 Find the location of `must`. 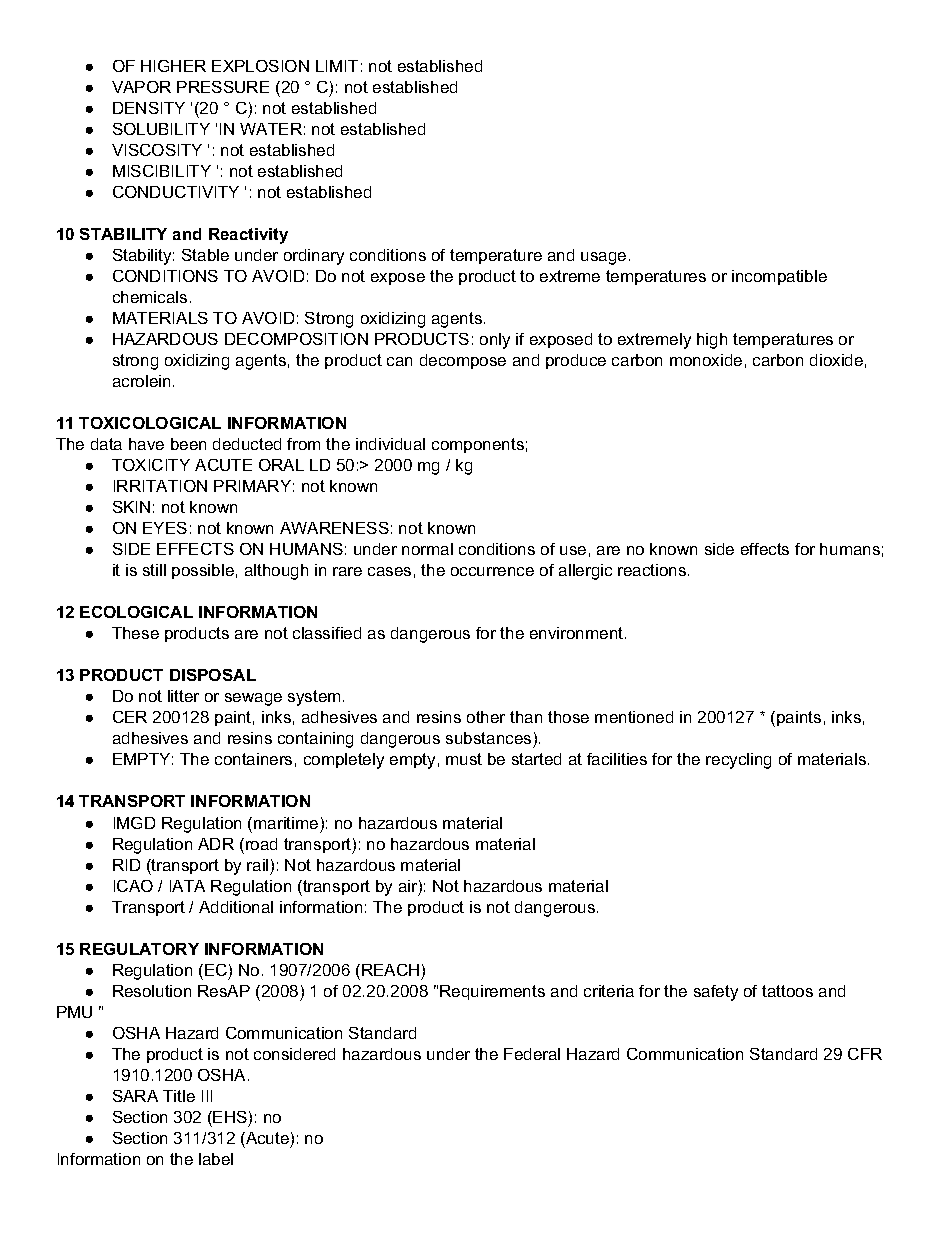

must is located at coordinates (464, 759).
